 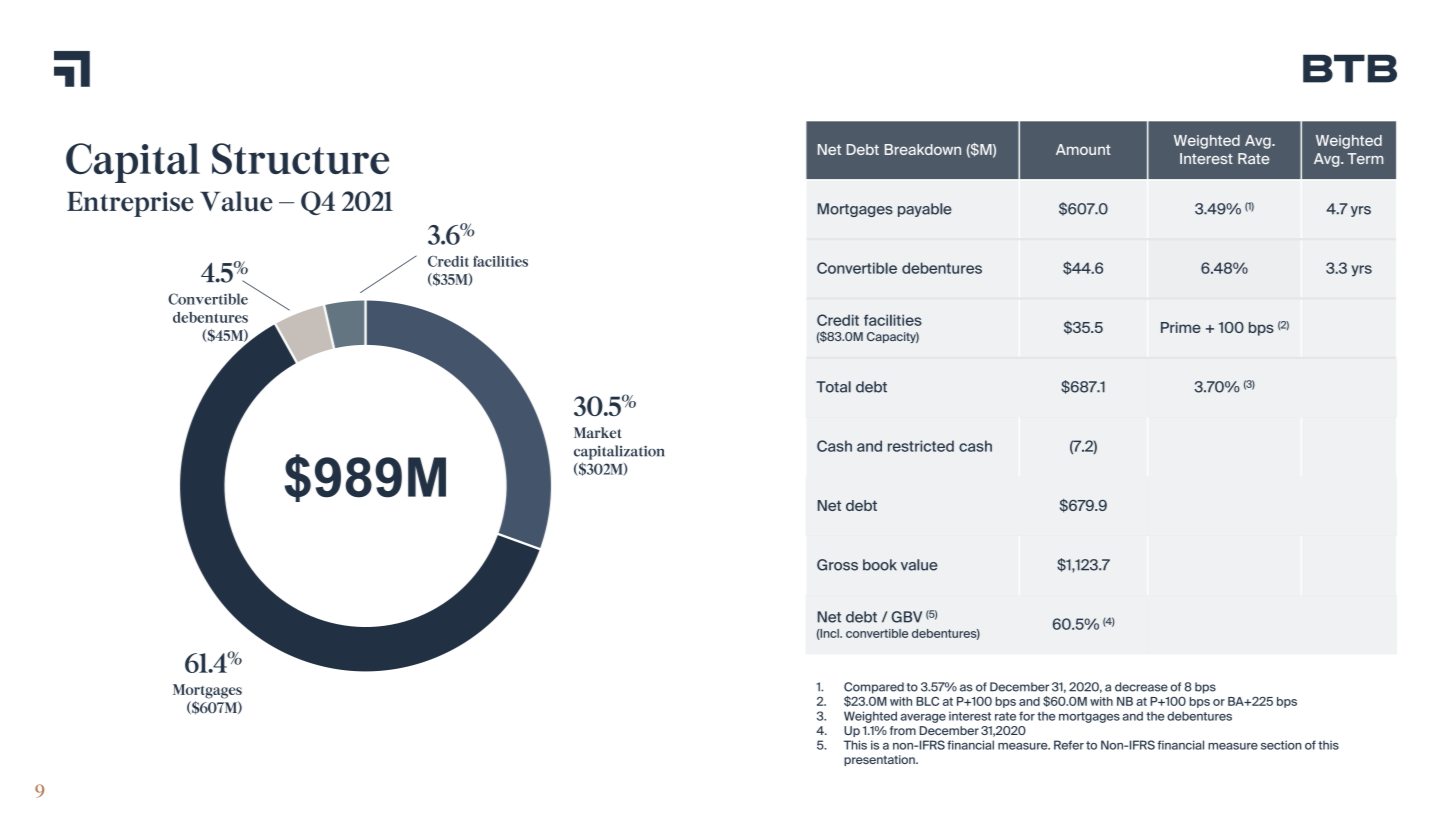 What do you see at coordinates (598, 432) in the screenshot?
I see `Market` at bounding box center [598, 432].
